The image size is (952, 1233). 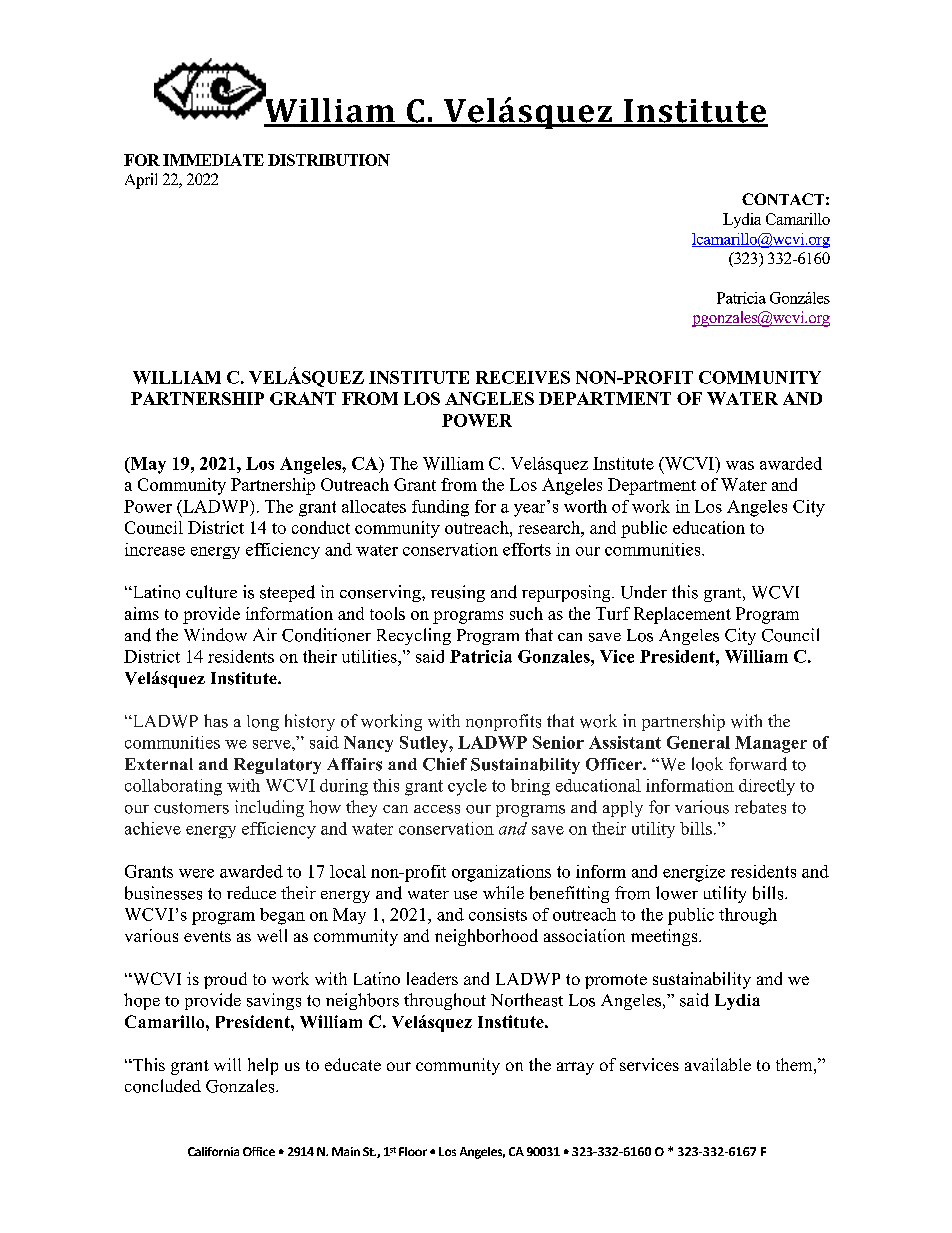 I want to click on increase, so click(x=155, y=549).
